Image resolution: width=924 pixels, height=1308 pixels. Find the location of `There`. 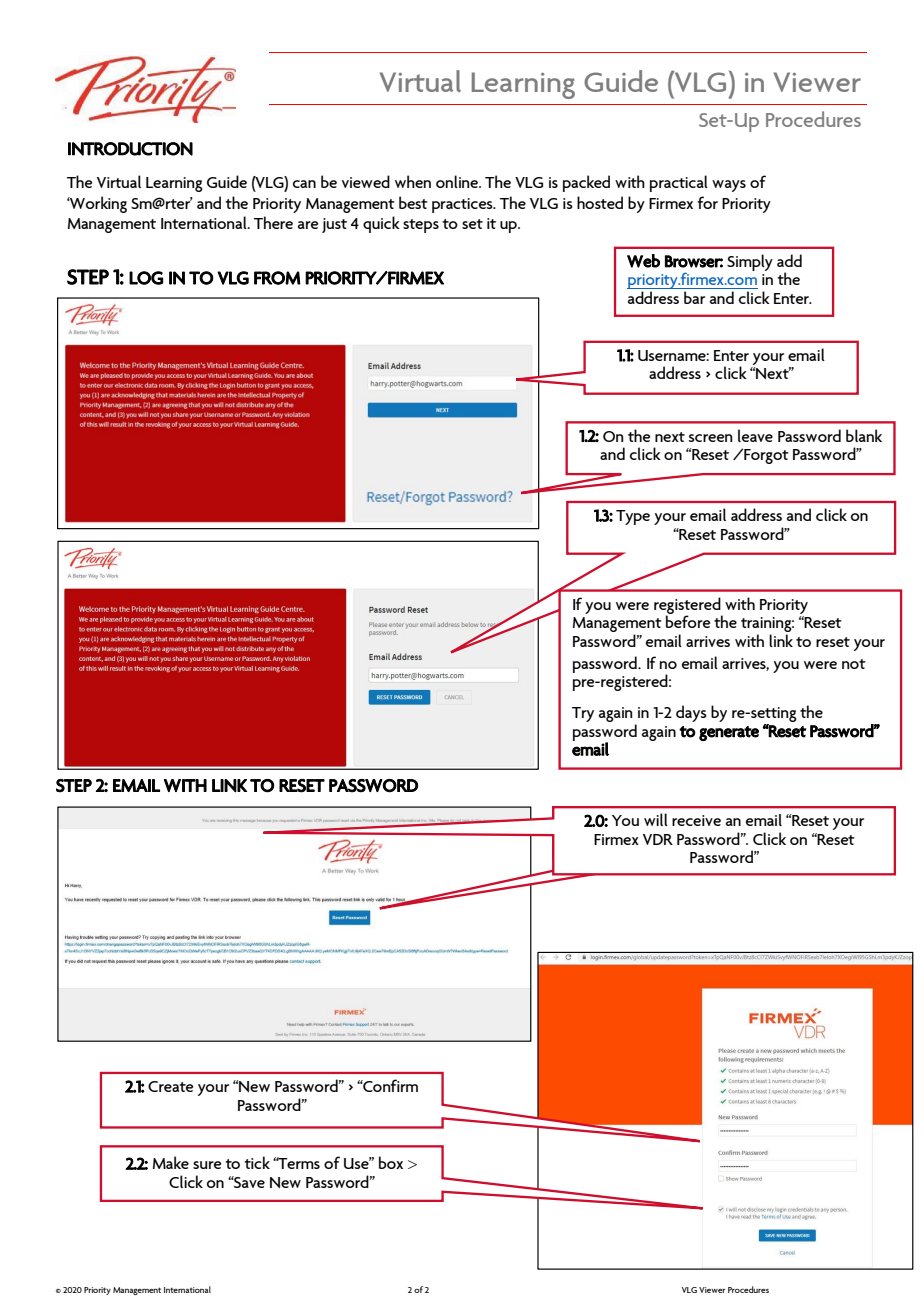

There is located at coordinates (273, 222).
